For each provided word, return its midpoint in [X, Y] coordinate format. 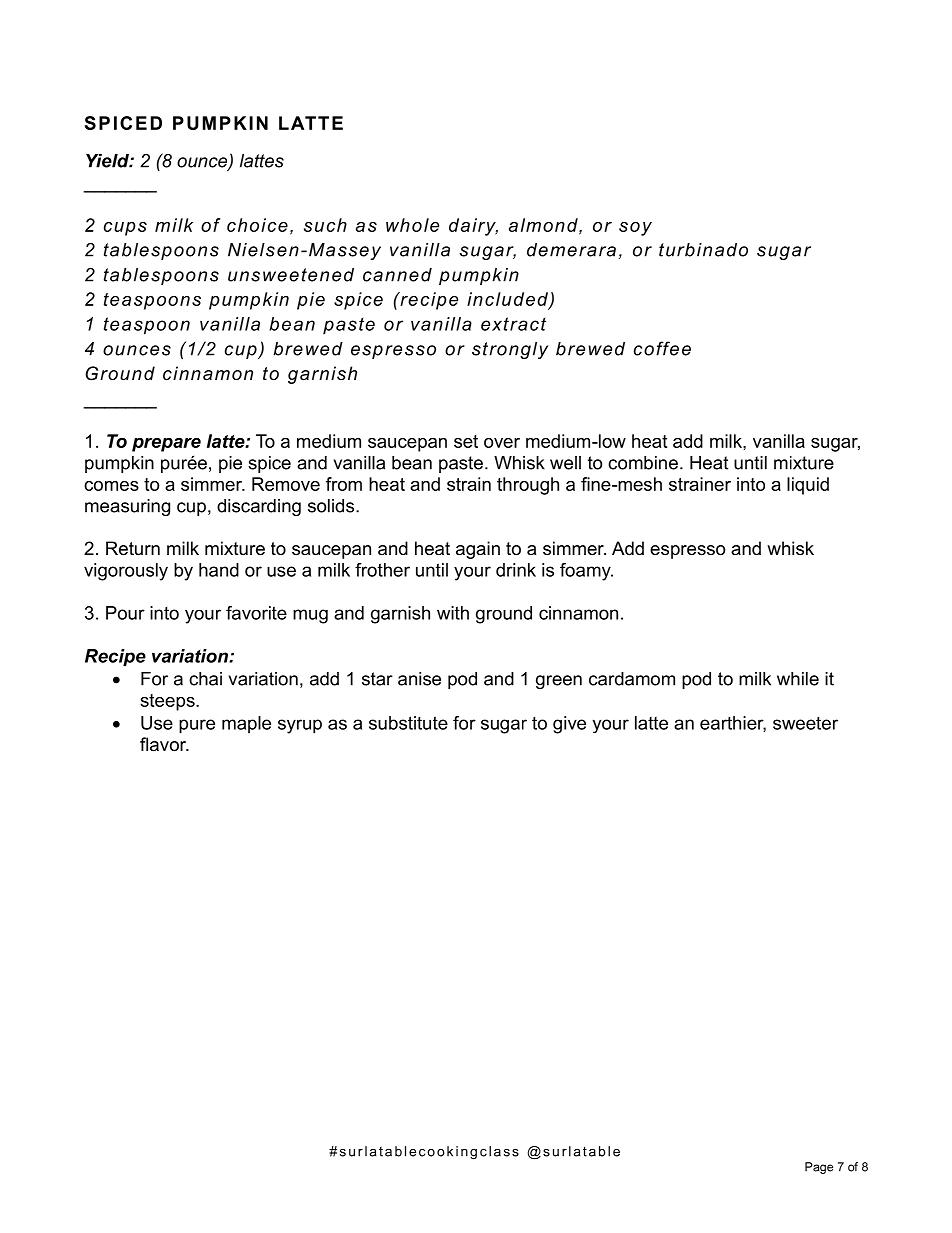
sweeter [805, 723]
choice [257, 225]
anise [419, 679]
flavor [164, 744]
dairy [473, 227]
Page [819, 1168]
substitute [408, 723]
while [798, 679]
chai [205, 679]
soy [635, 229]
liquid [808, 486]
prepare [166, 445]
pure [197, 726]
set [466, 441]
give [569, 725]
